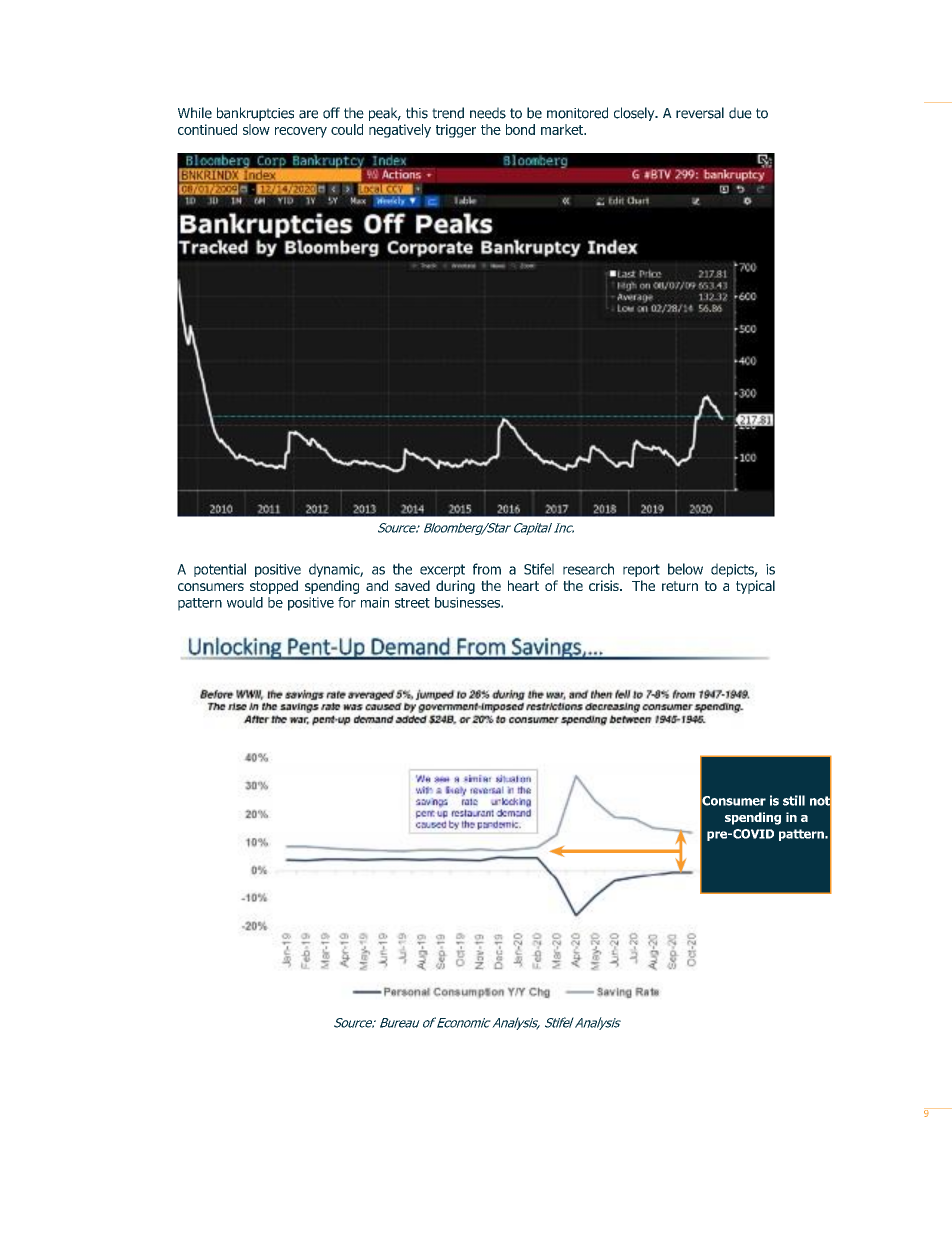 This screenshot has height=1233, width=952. What do you see at coordinates (700, 113) in the screenshot?
I see `reversal` at bounding box center [700, 113].
